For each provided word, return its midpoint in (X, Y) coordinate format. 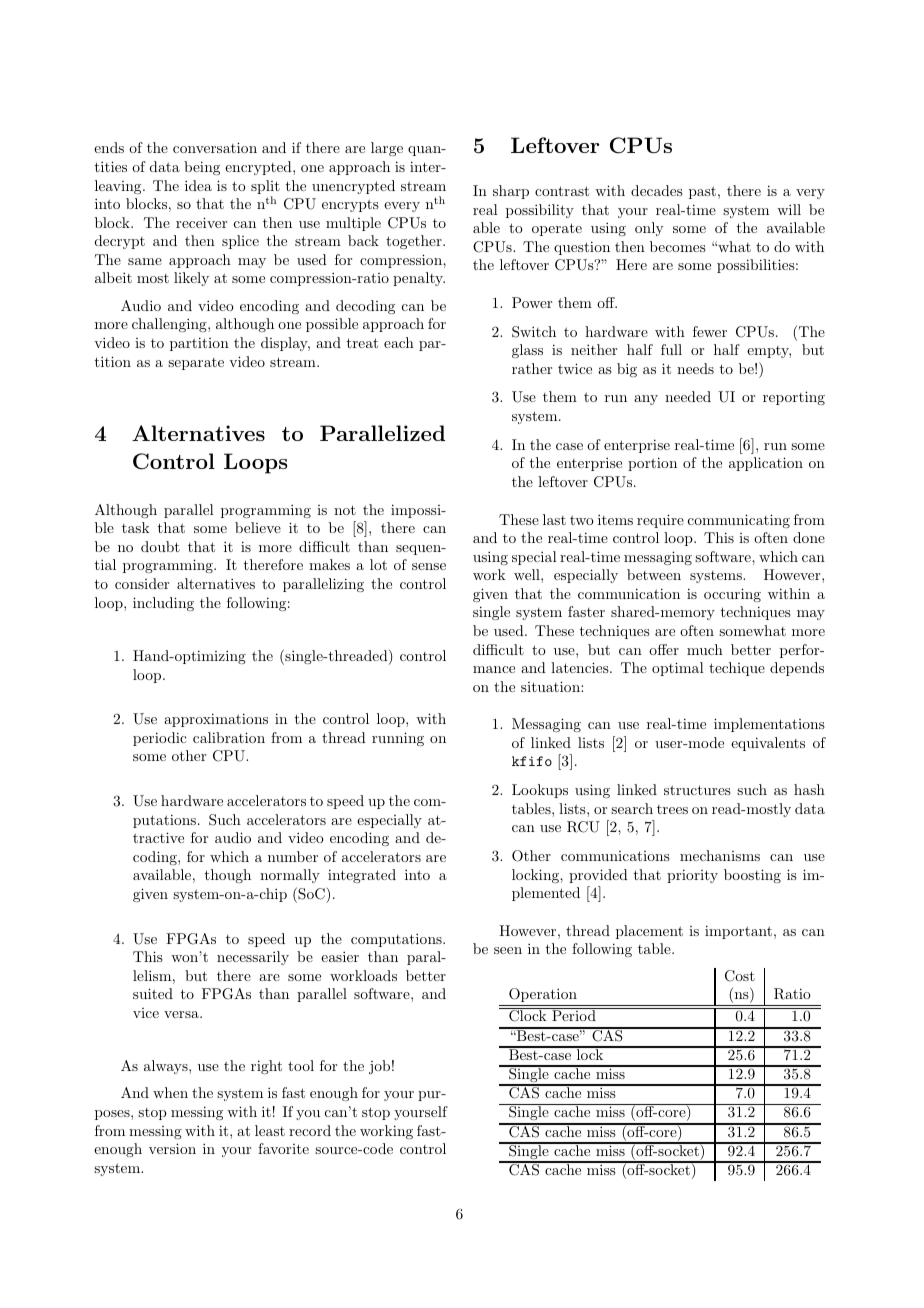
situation (551, 686)
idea (198, 185)
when (170, 1092)
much (705, 649)
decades (657, 190)
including (163, 604)
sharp (511, 192)
